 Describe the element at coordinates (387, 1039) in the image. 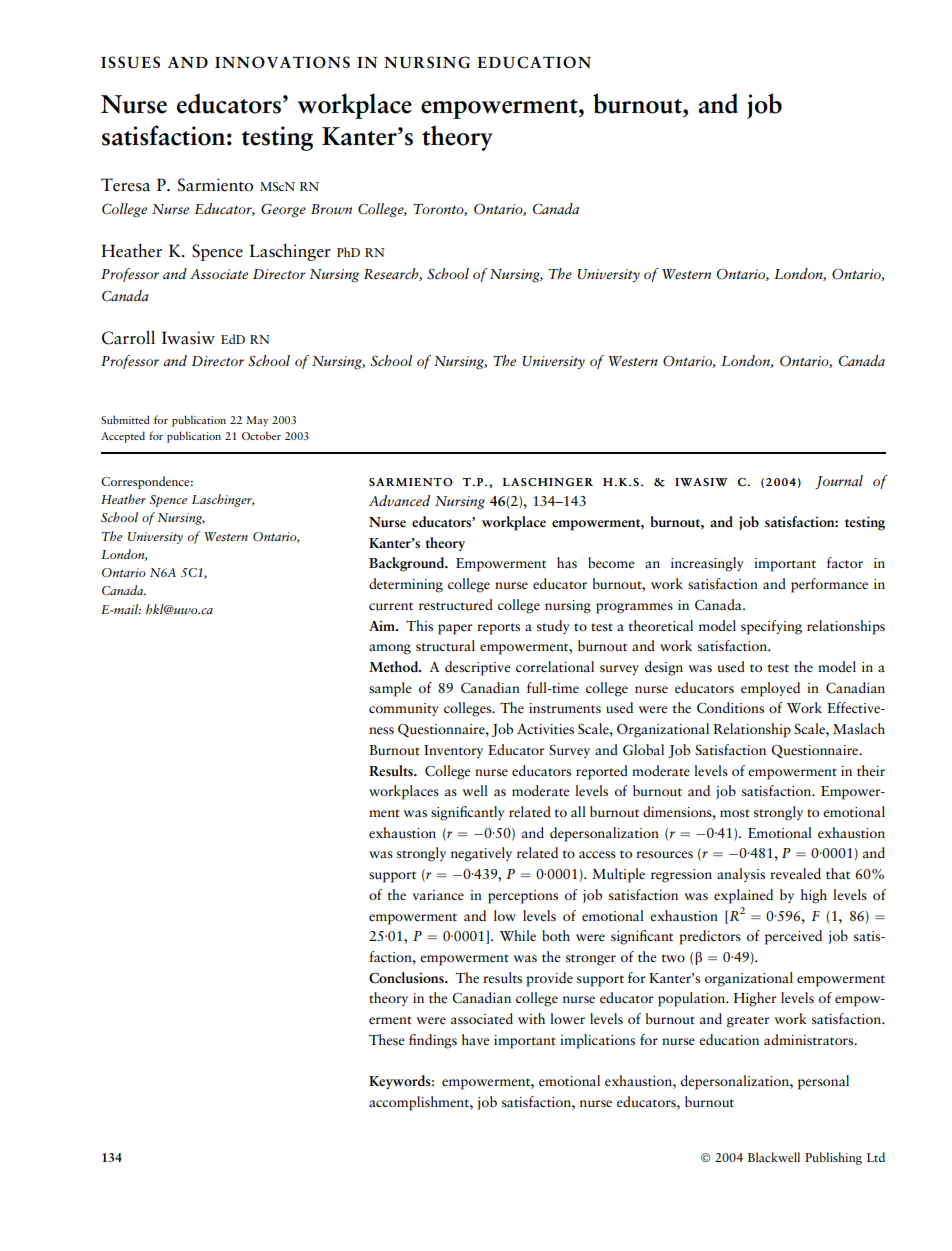

I see `These` at that location.
